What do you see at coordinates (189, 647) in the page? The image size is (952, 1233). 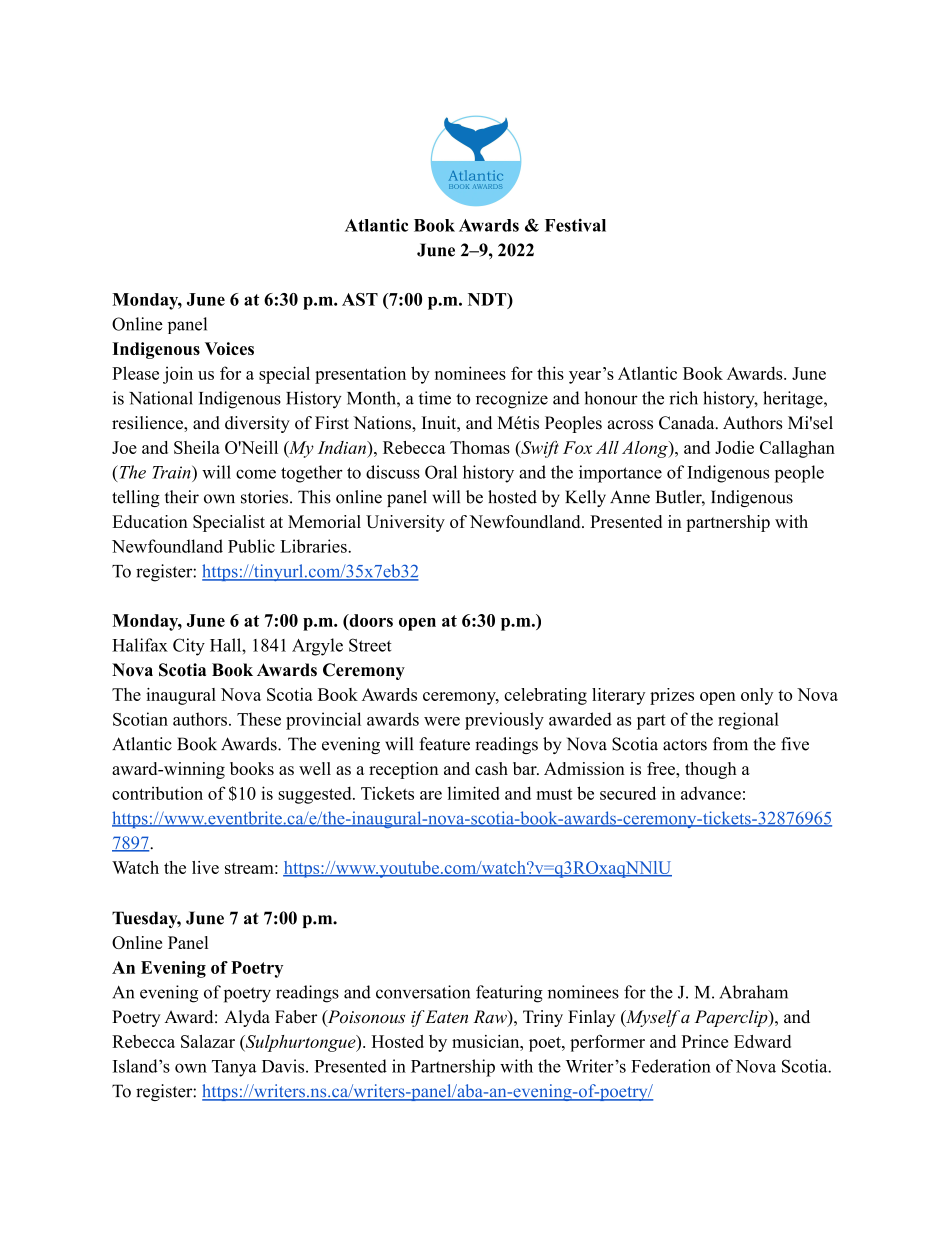 I see `City` at bounding box center [189, 647].
